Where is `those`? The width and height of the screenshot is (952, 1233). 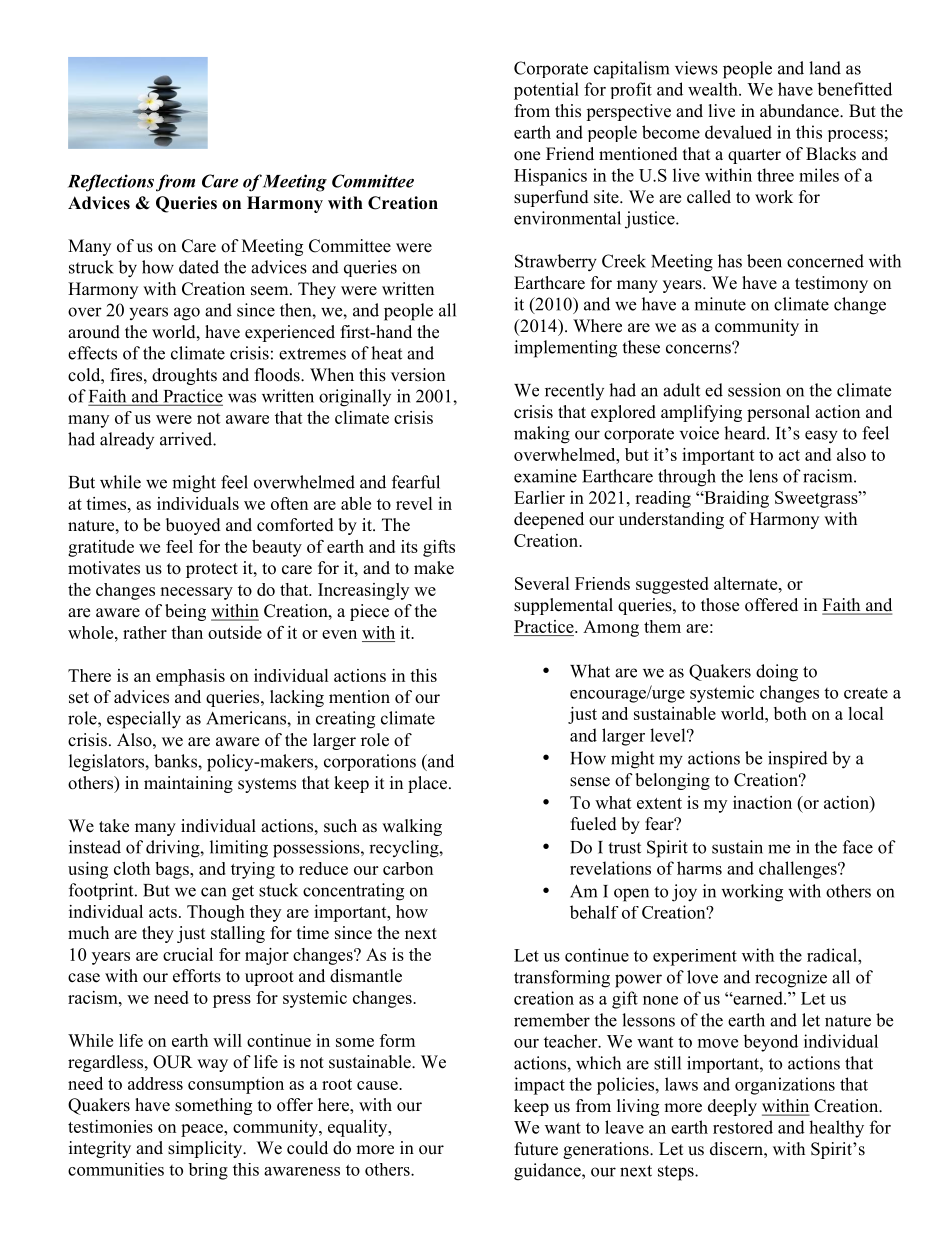 those is located at coordinates (720, 605).
